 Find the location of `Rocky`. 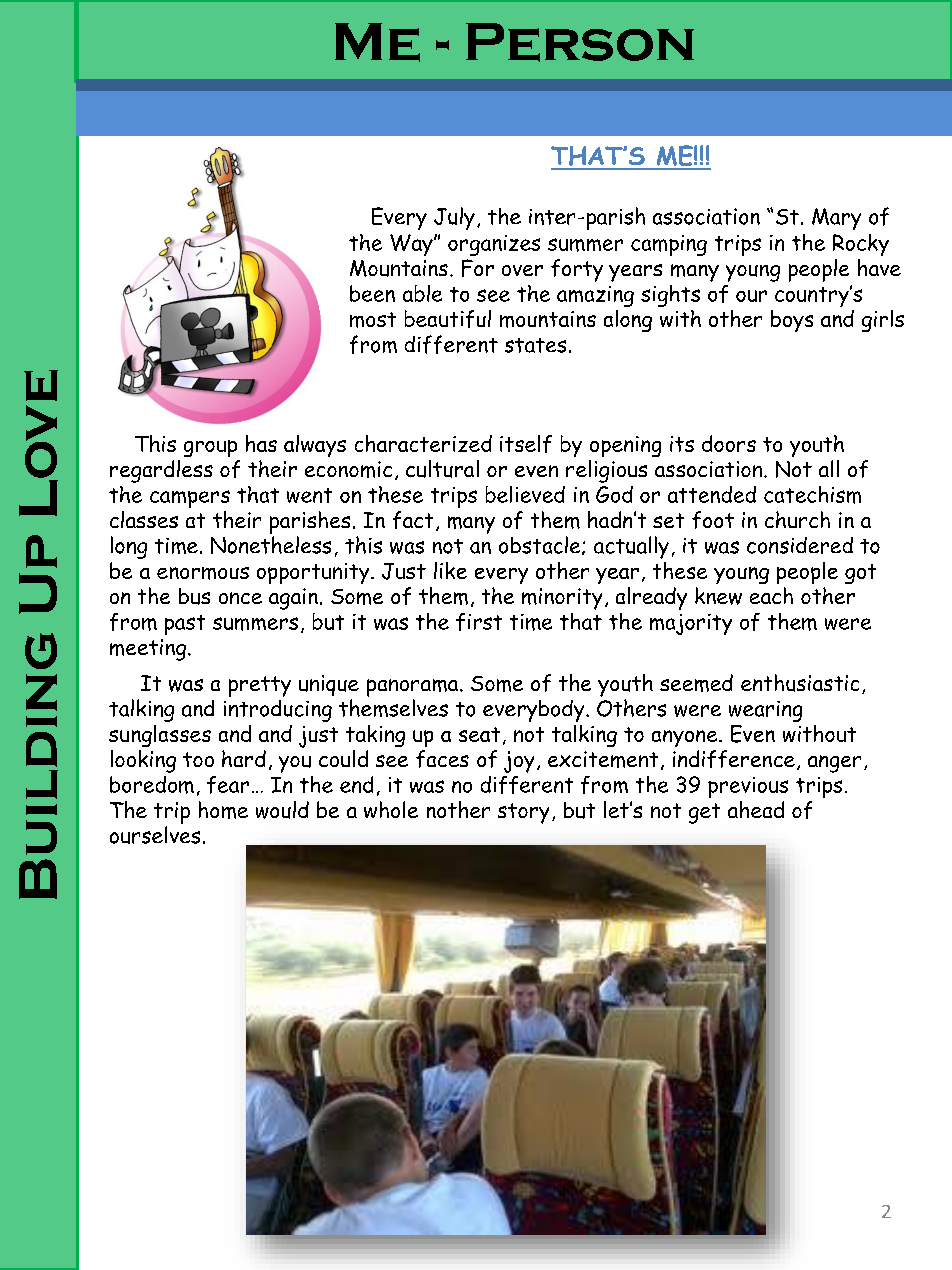

Rocky is located at coordinates (861, 245).
